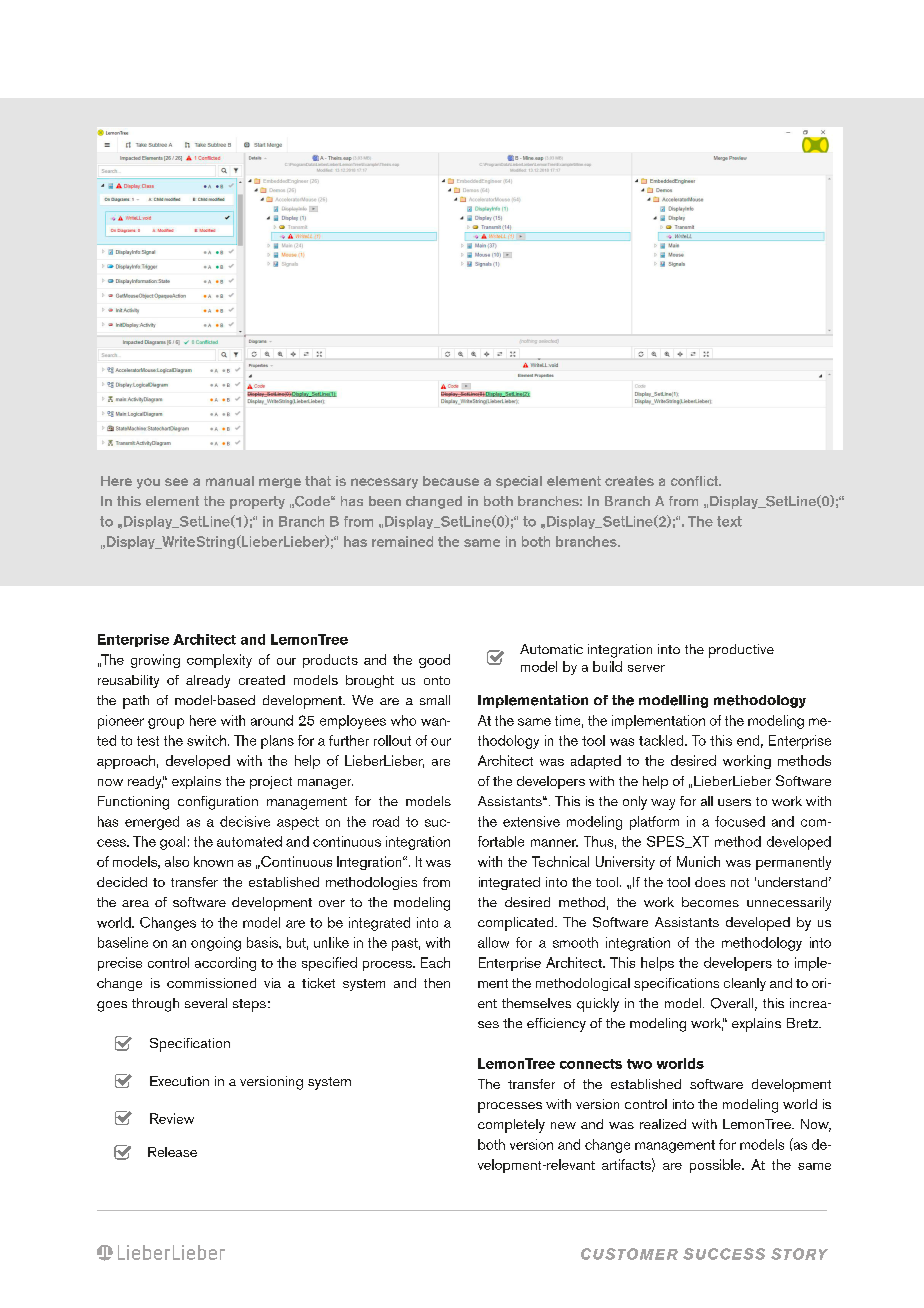 The height and width of the document is (1308, 924). Describe the element at coordinates (729, 521) in the document. I see `text` at that location.
